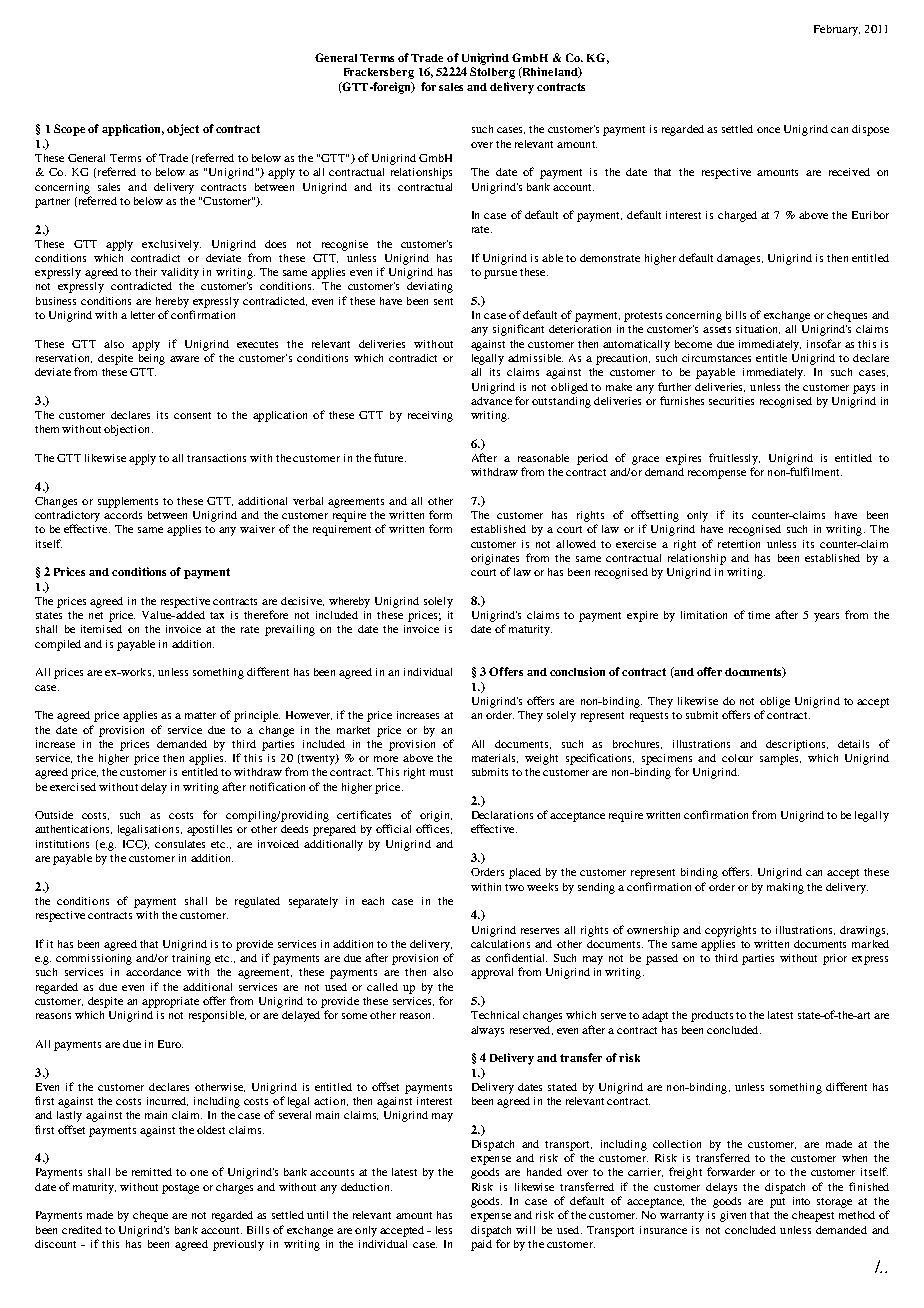  Describe the element at coordinates (780, 759) in the page. I see `samples` at that location.
